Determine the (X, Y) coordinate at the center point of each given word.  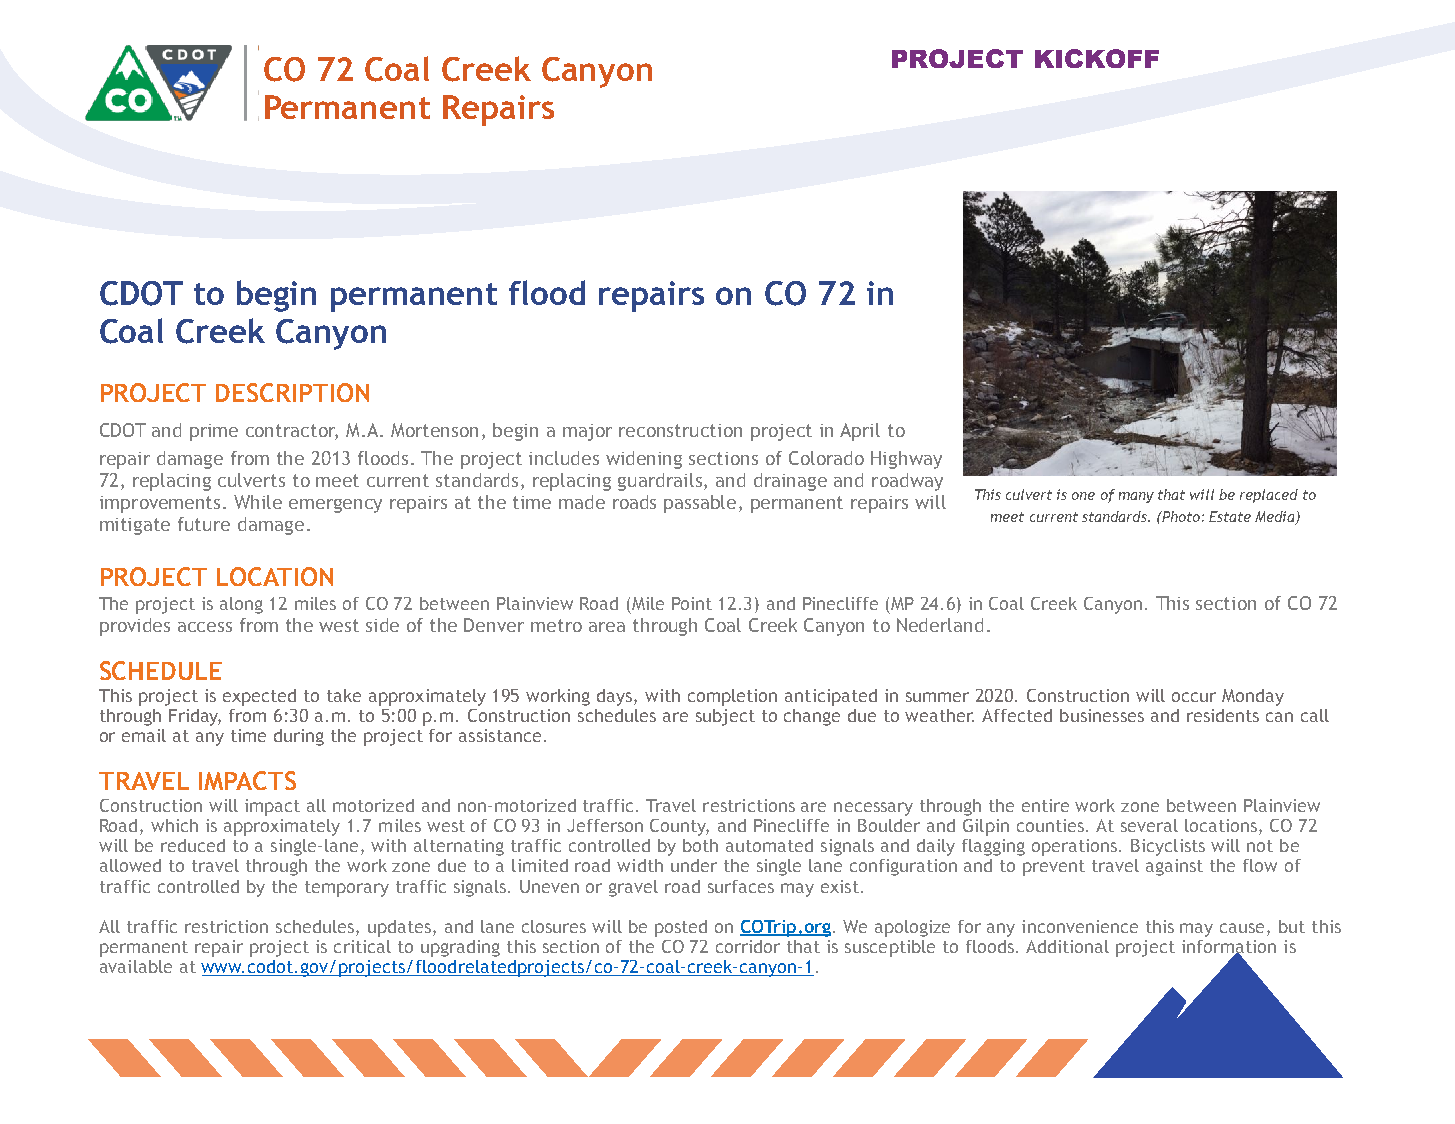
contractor (292, 432)
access (205, 627)
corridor (748, 946)
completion (732, 697)
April (860, 432)
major (587, 432)
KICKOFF (1097, 58)
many (1136, 497)
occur (1194, 697)
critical (362, 946)
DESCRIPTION (292, 392)
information (1229, 948)
